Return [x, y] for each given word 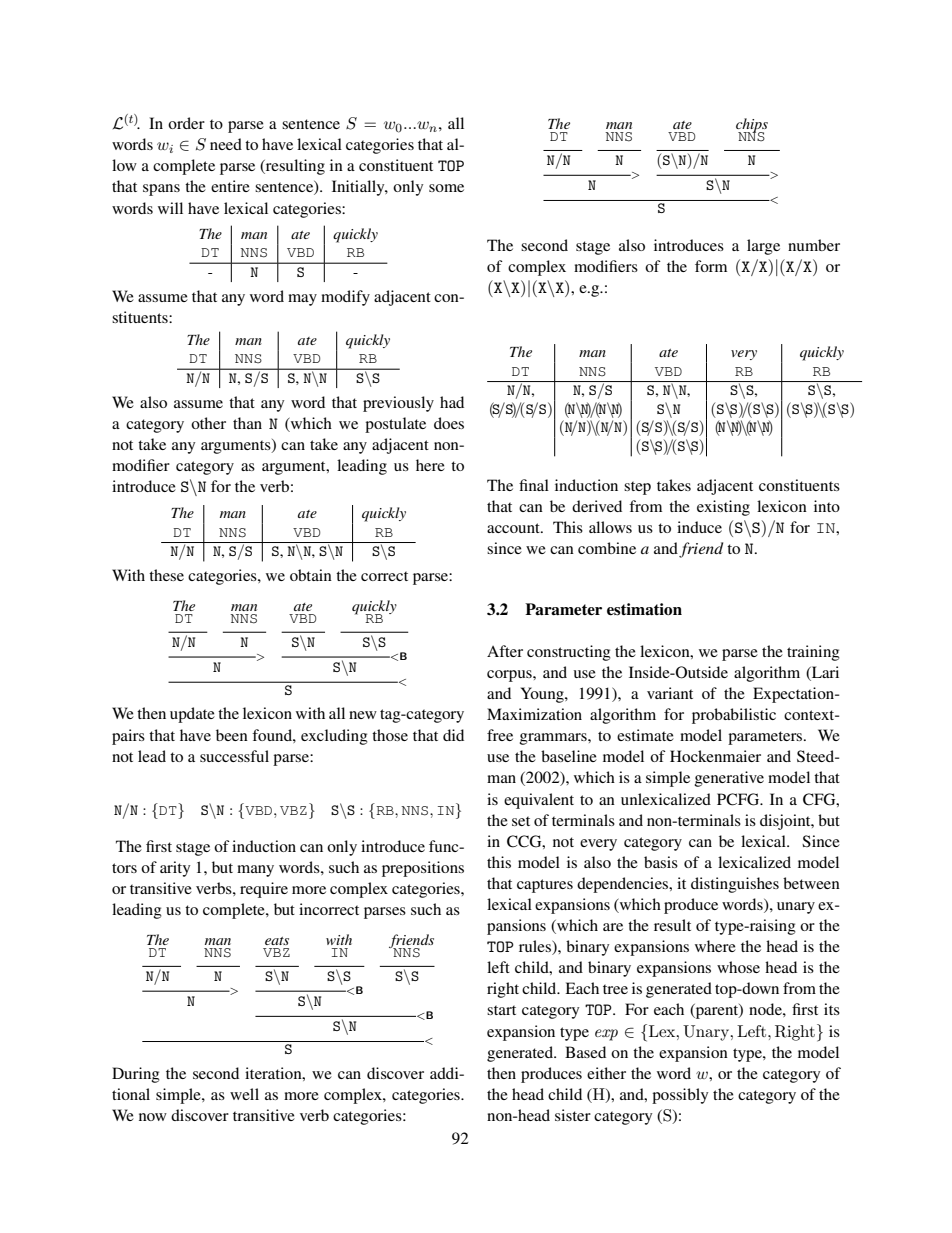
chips [752, 126]
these [166, 575]
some [446, 188]
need [226, 144]
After [505, 651]
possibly [680, 1096]
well [244, 1094]
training [813, 653]
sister [573, 1115]
